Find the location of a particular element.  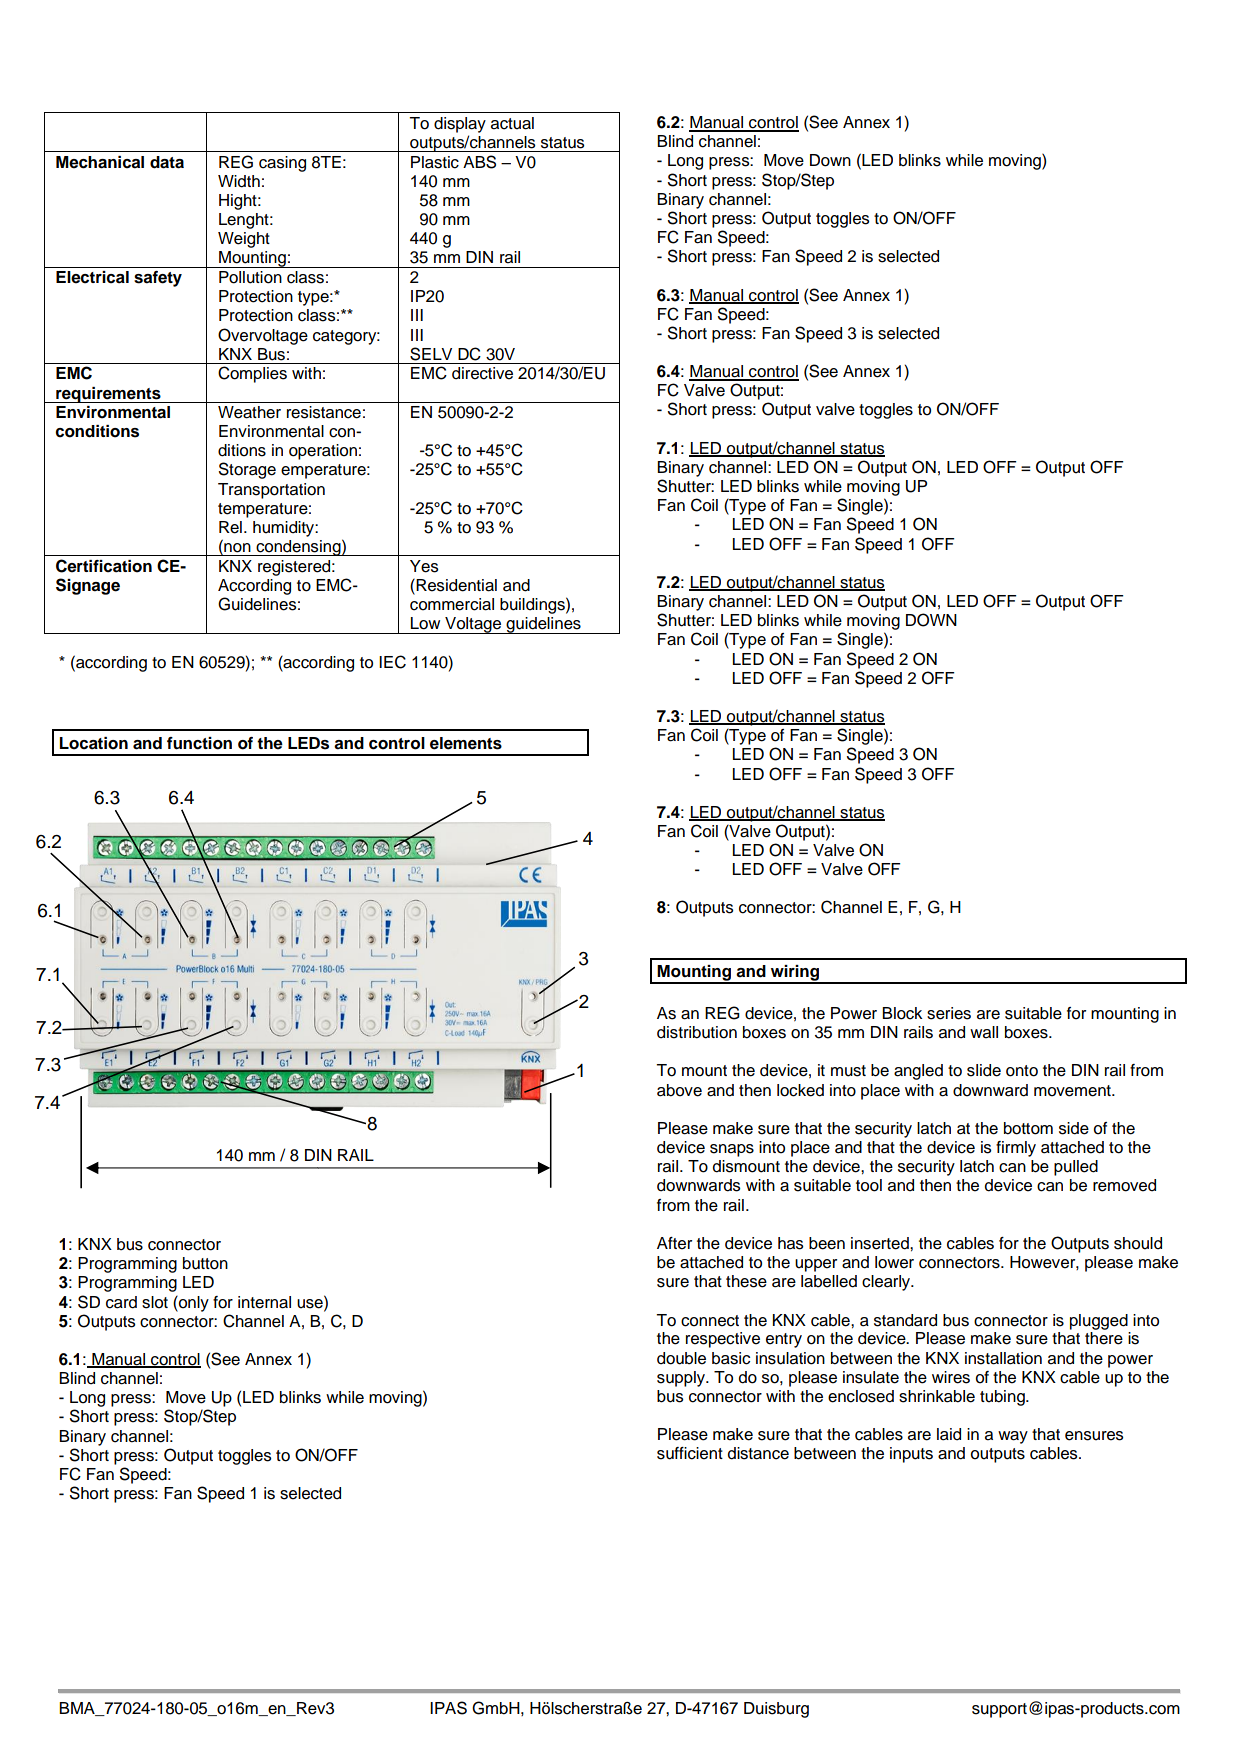

only is located at coordinates (193, 1304).
